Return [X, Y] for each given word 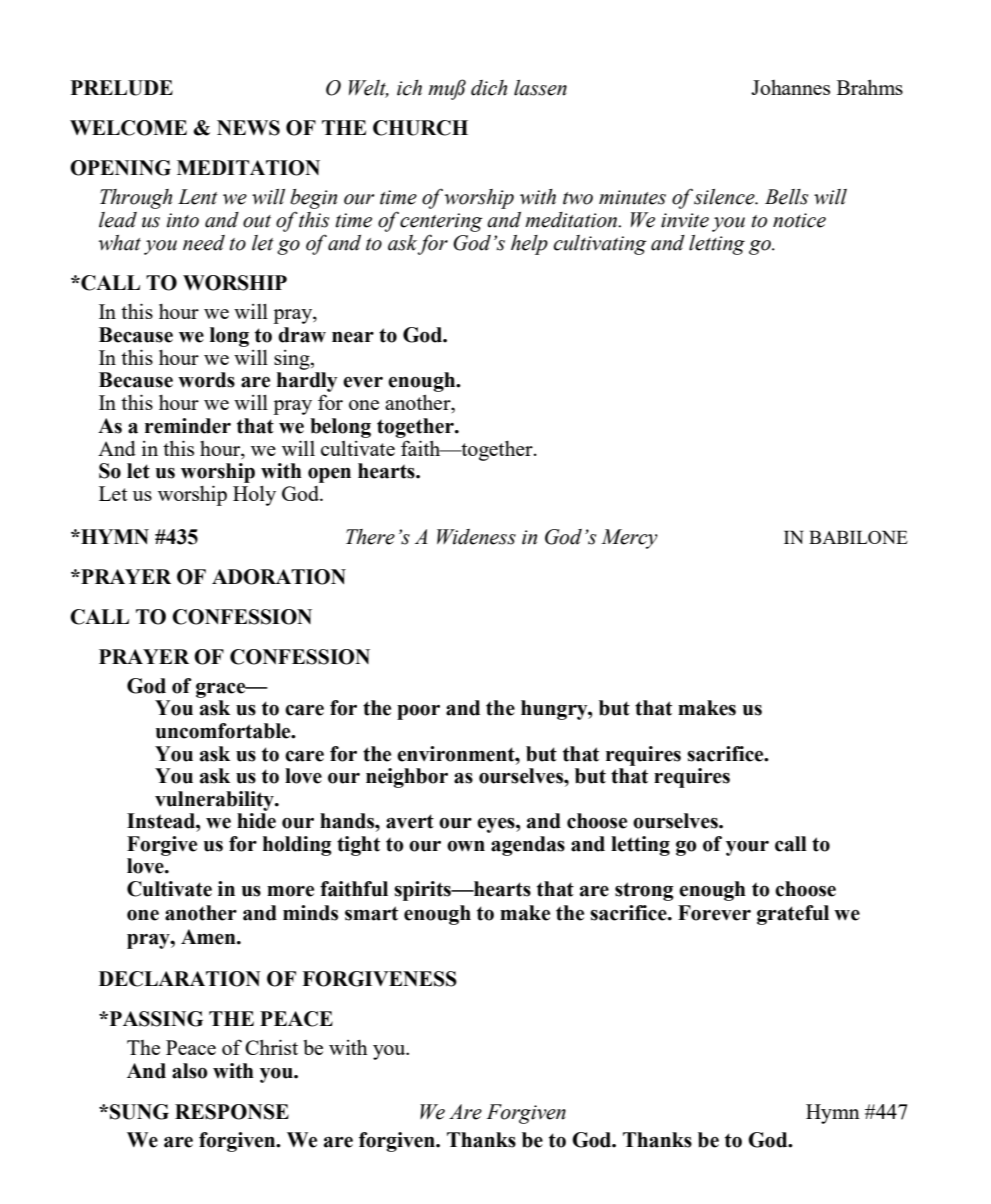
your [747, 848]
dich [489, 88]
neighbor [407, 778]
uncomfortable [224, 731]
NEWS [248, 128]
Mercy [629, 539]
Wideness [476, 537]
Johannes [790, 87]
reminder [188, 426]
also [189, 1071]
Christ [271, 1047]
